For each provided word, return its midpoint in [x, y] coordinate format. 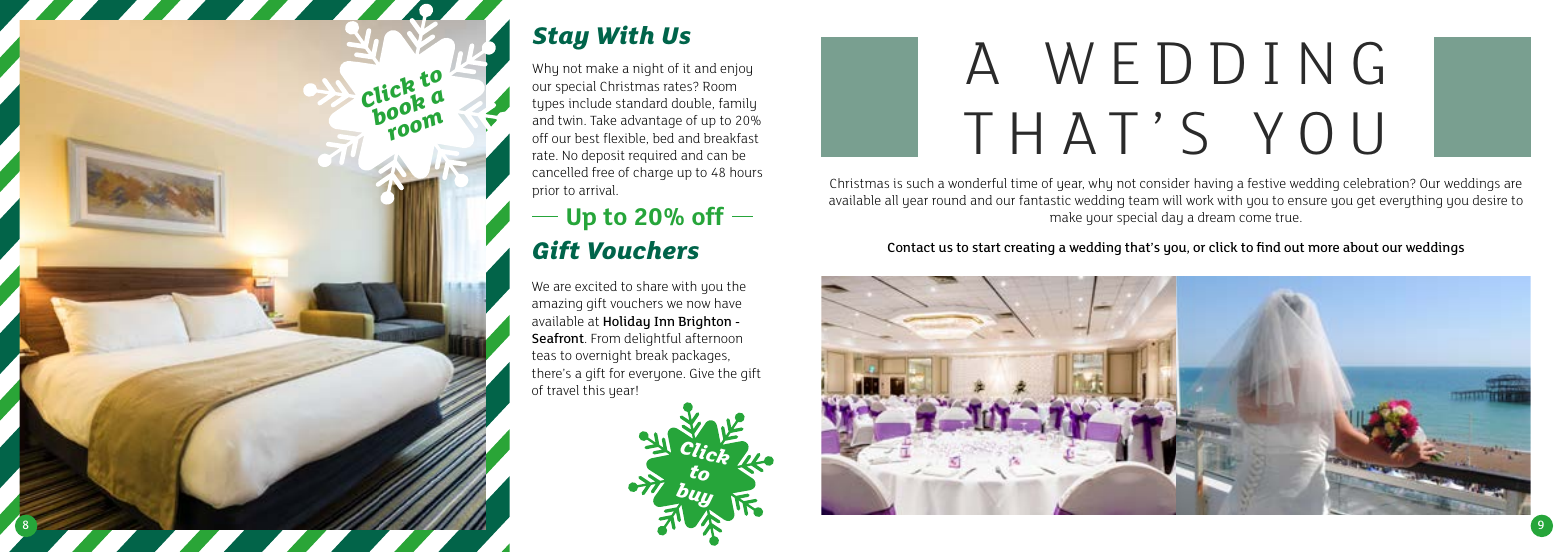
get [1366, 202]
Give [702, 373]
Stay [561, 38]
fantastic [1045, 200]
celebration [1377, 183]
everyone [657, 376]
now [698, 304]
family [737, 104]
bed [663, 138]
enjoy [736, 69]
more [1323, 248]
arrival [598, 190]
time [1024, 183]
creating [1029, 248]
